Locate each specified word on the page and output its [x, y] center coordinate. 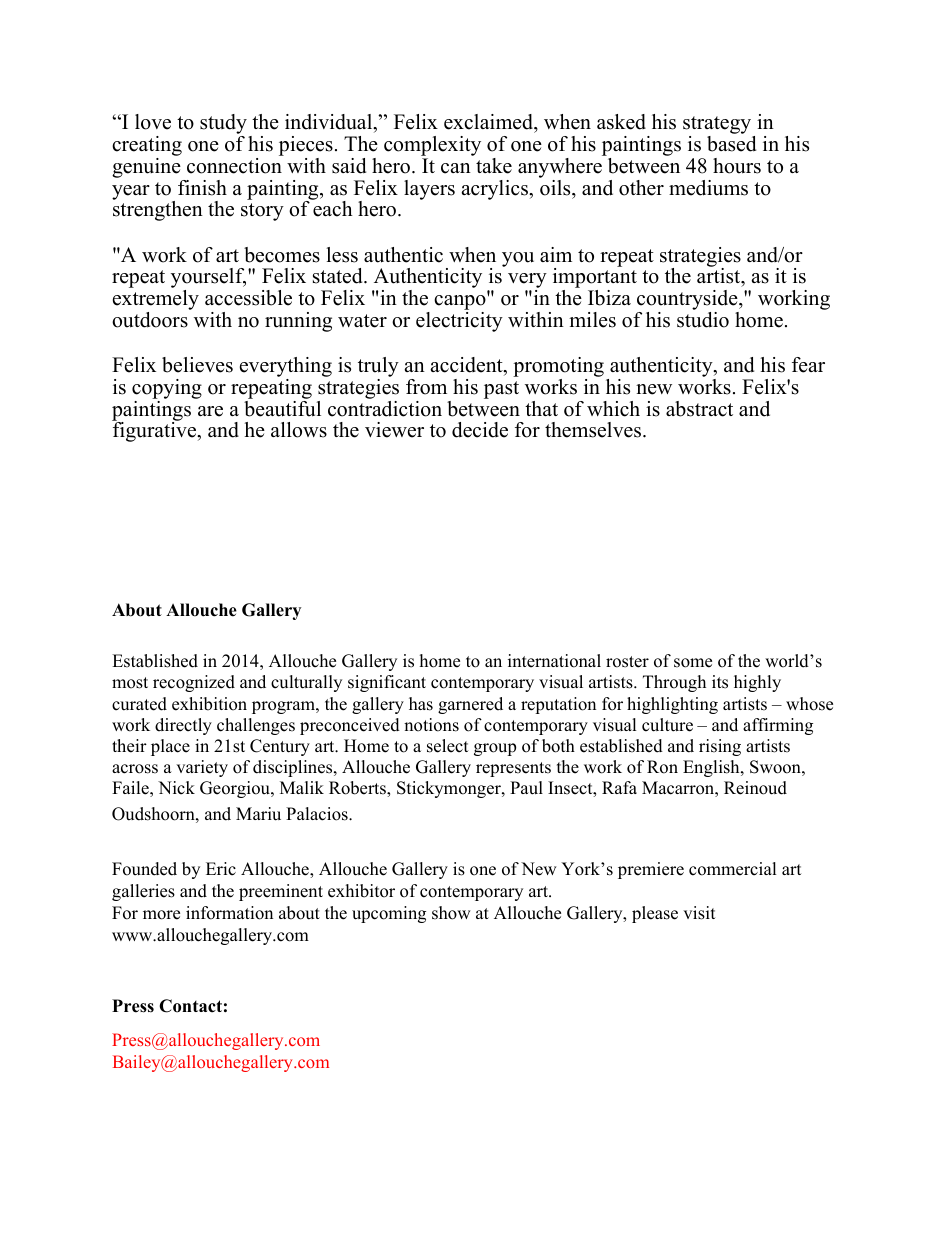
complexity [432, 147]
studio [703, 320]
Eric [221, 869]
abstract [699, 409]
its [720, 682]
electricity [459, 322]
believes [197, 365]
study [223, 125]
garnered [470, 705]
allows [299, 430]
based [731, 144]
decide [480, 430]
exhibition [209, 704]
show [451, 913]
